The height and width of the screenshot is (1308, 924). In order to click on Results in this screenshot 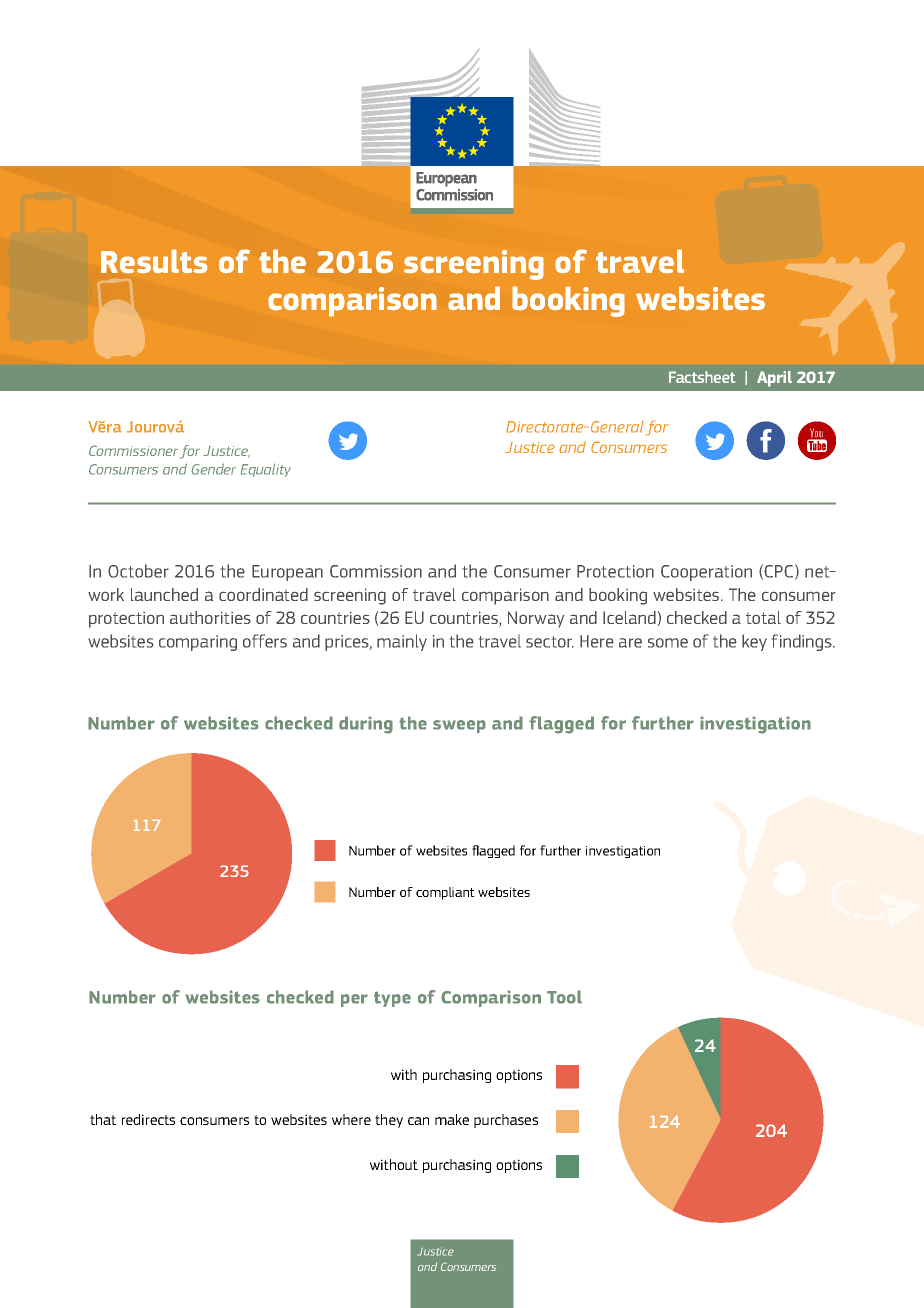, I will do `click(154, 261)`.
